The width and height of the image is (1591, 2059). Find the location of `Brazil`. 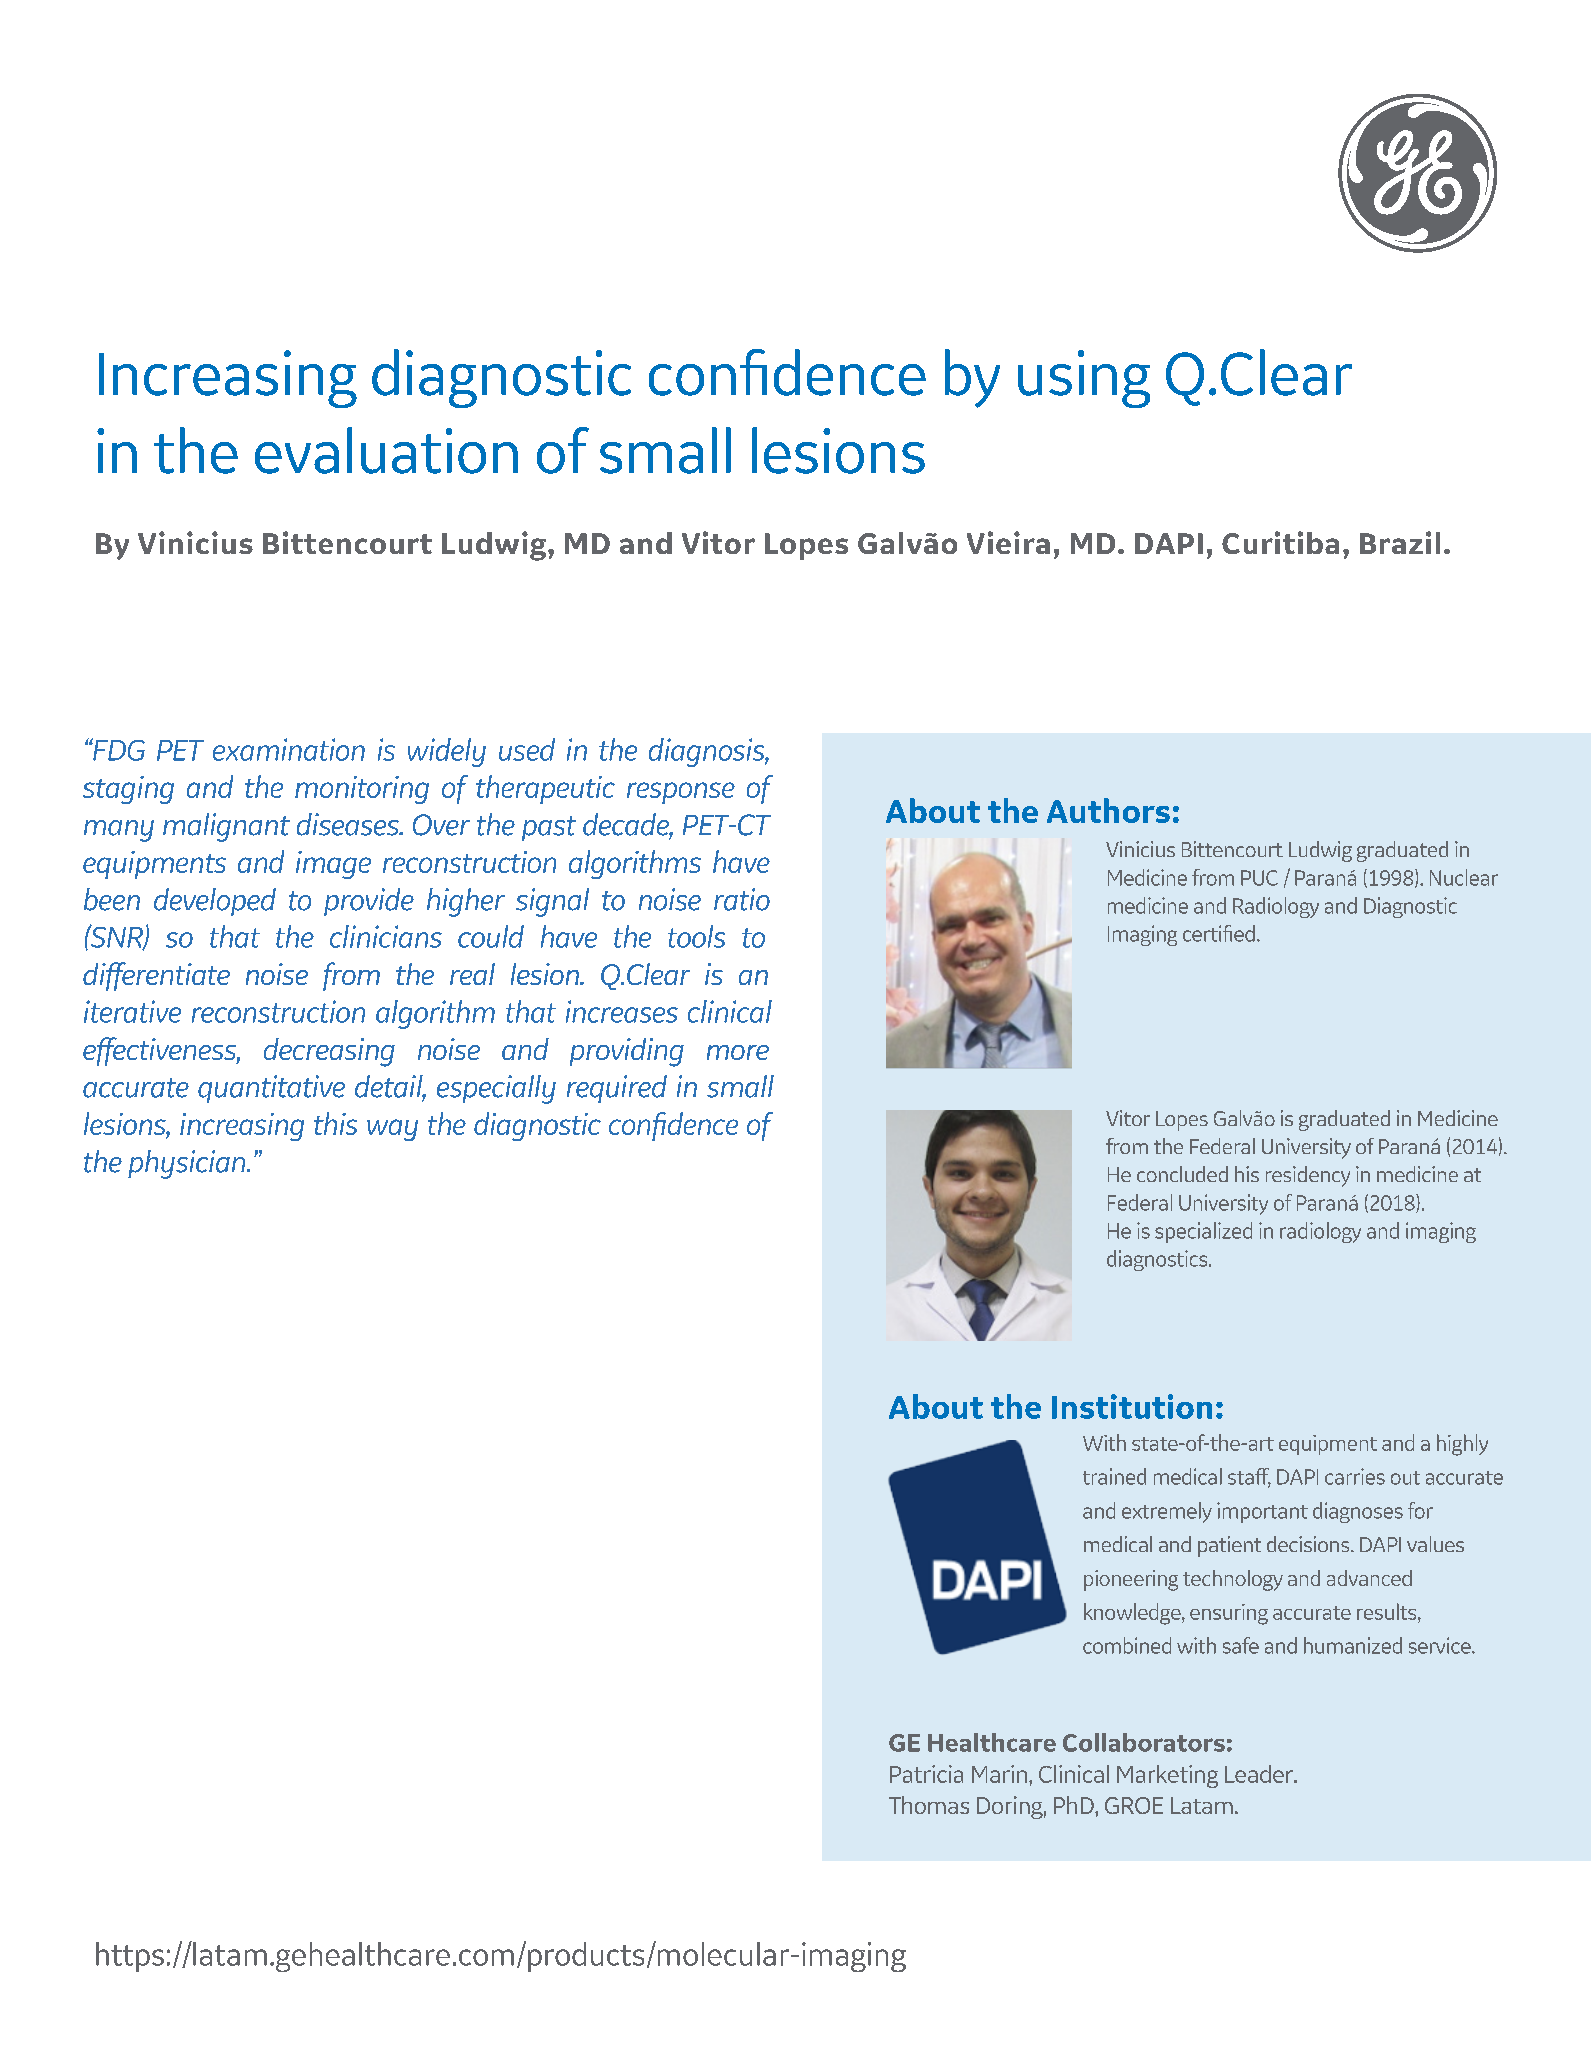

Brazil is located at coordinates (1400, 542).
